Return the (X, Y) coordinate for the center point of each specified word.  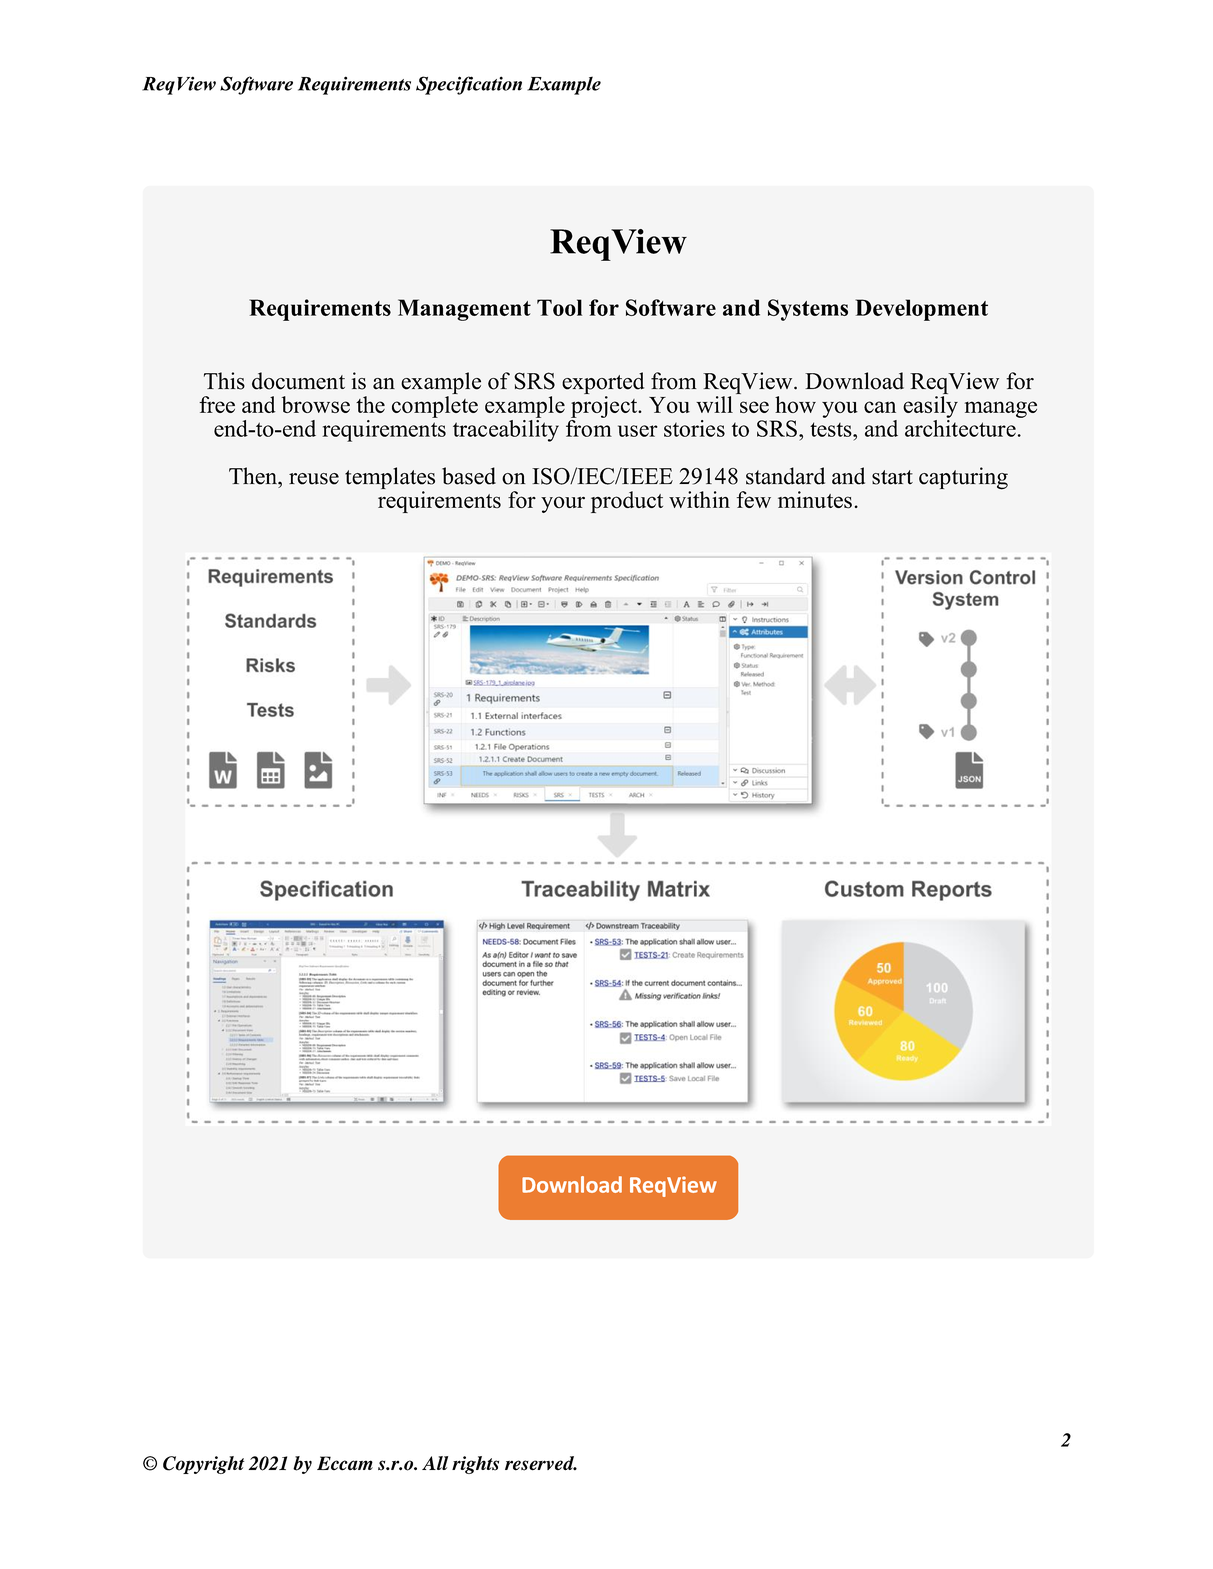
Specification (469, 85)
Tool (559, 307)
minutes (815, 500)
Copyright (203, 1465)
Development (922, 310)
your (563, 504)
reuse (314, 479)
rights (475, 1465)
